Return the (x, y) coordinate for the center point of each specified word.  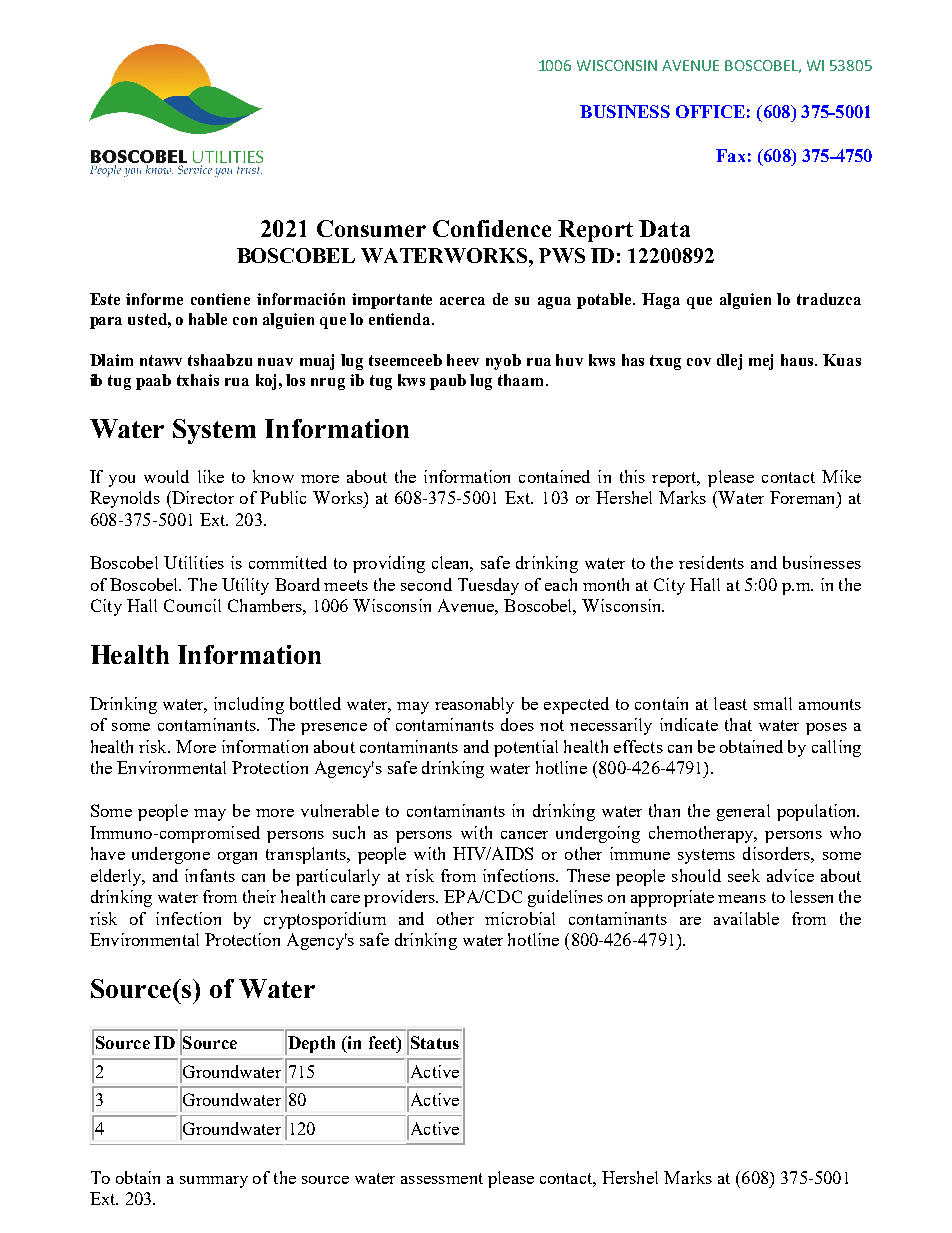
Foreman (804, 497)
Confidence (492, 228)
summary (214, 1182)
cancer (524, 835)
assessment (442, 1178)
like (211, 476)
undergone (171, 855)
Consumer (371, 228)
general (743, 812)
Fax (730, 155)
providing (389, 564)
